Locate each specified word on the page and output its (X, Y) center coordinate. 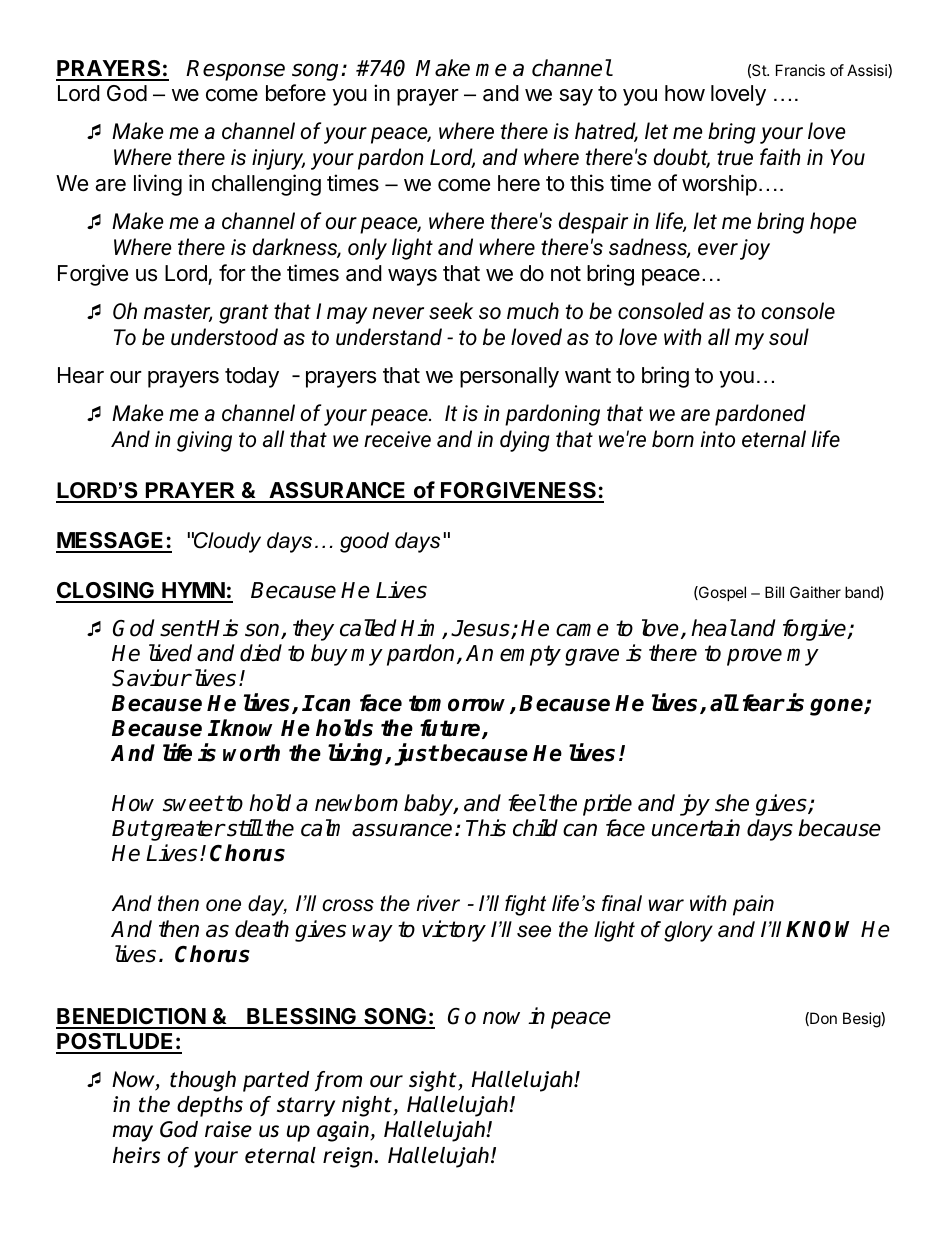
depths (210, 1106)
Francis (800, 70)
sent (182, 628)
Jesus (481, 629)
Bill (774, 592)
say (576, 97)
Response (235, 70)
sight (434, 1081)
